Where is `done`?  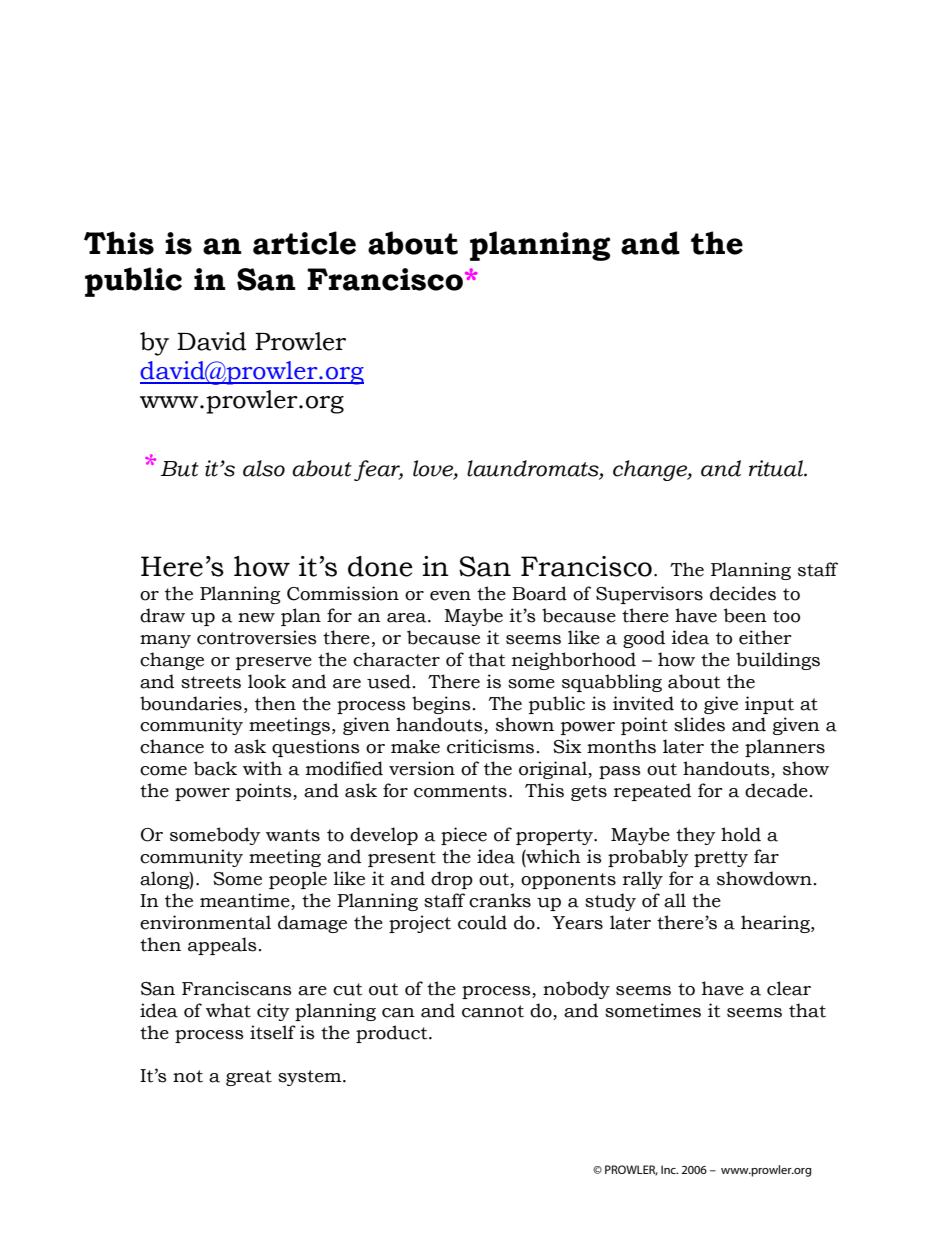 done is located at coordinates (380, 566).
